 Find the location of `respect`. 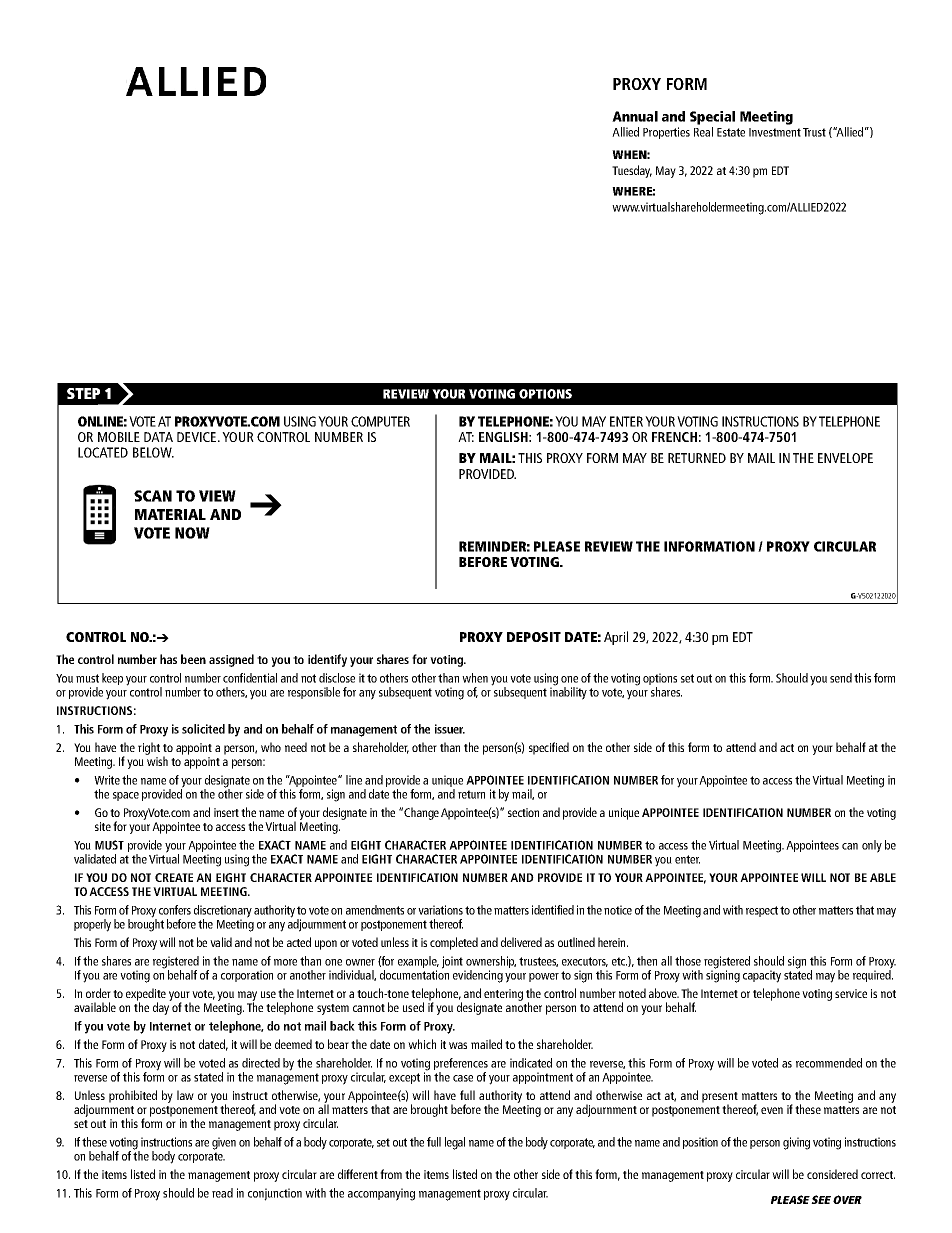

respect is located at coordinates (762, 911).
